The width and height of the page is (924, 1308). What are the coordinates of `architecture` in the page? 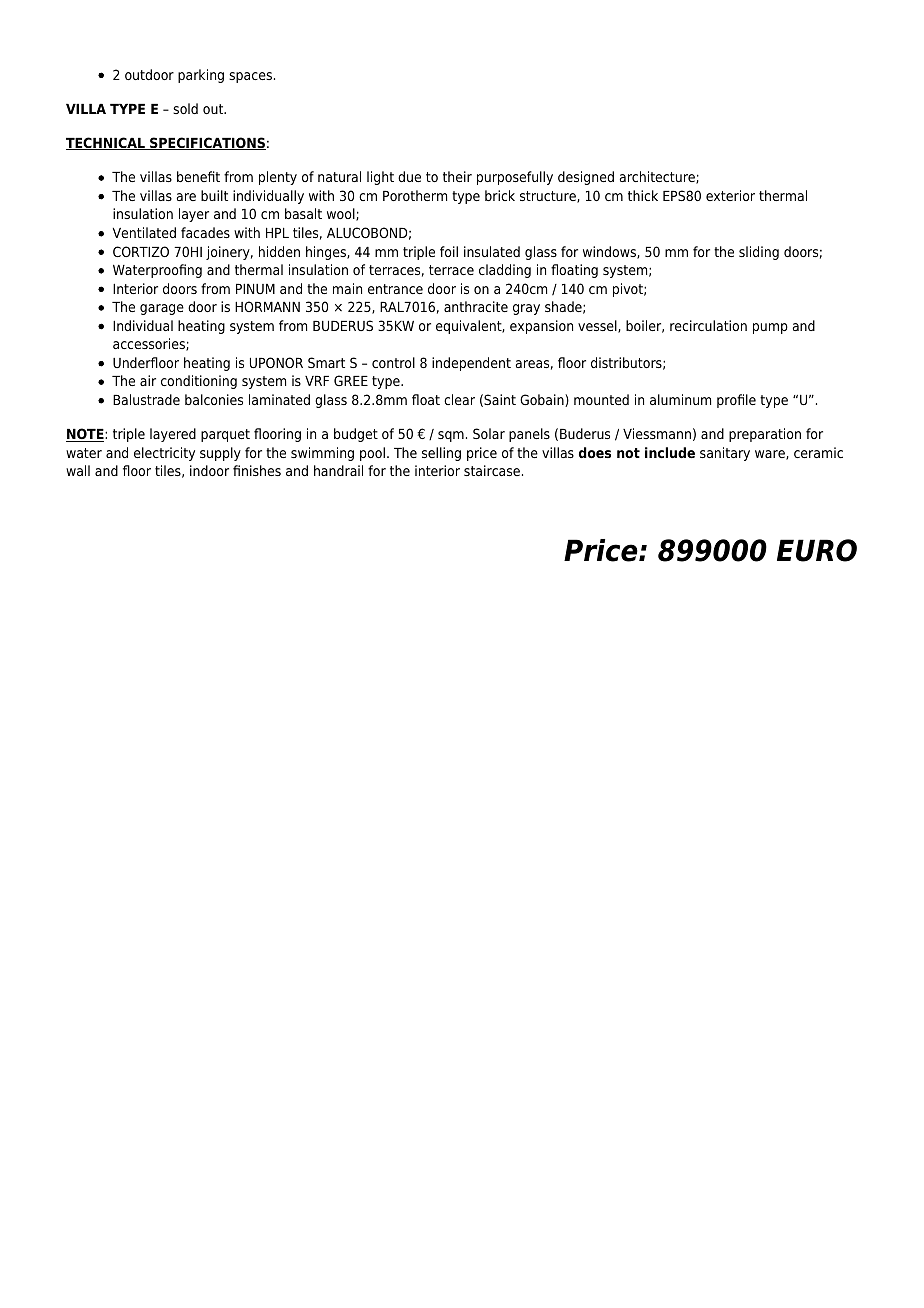 It's located at (658, 177).
